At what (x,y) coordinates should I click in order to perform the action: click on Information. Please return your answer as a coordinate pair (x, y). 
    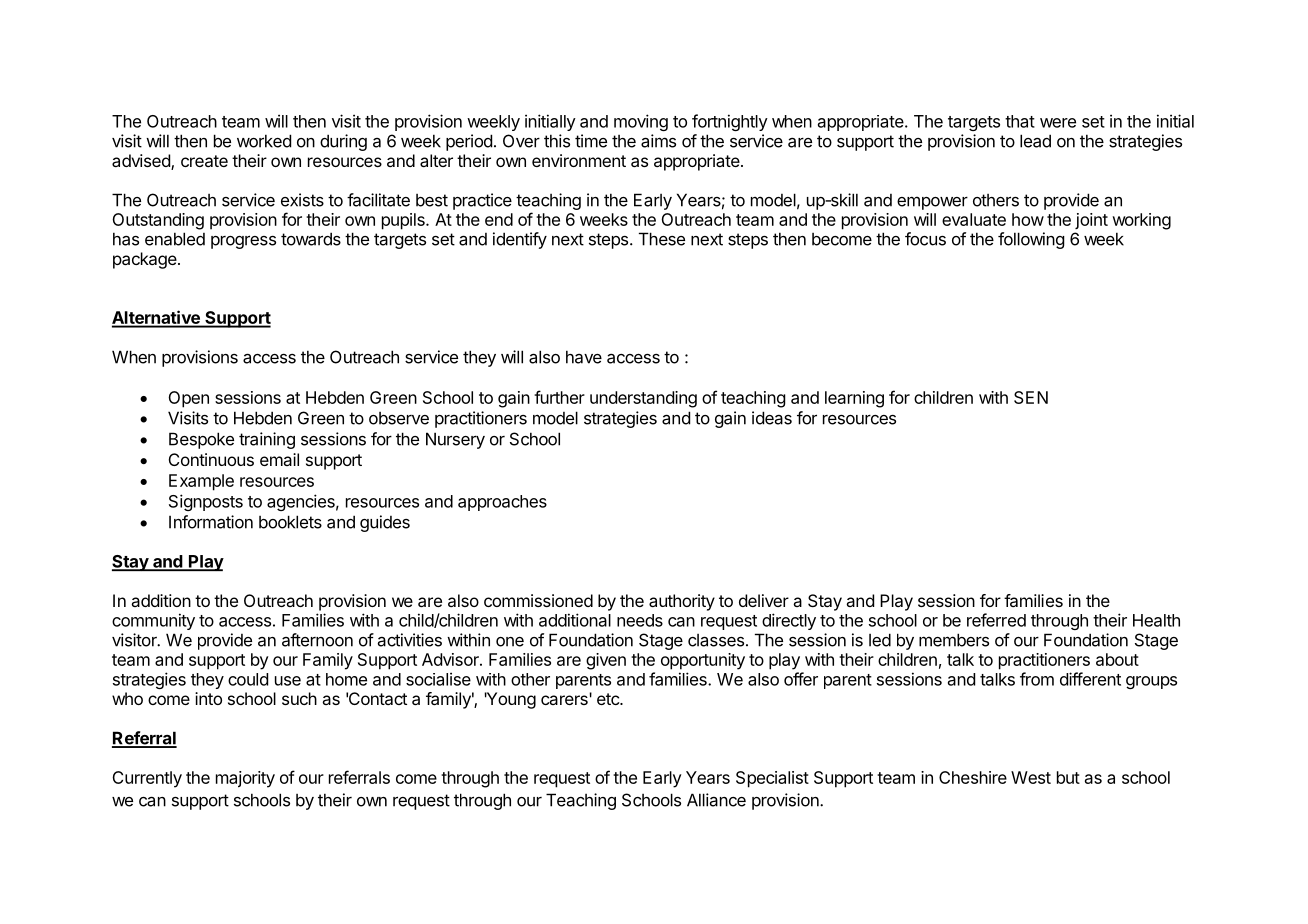
    Looking at the image, I should click on (211, 522).
